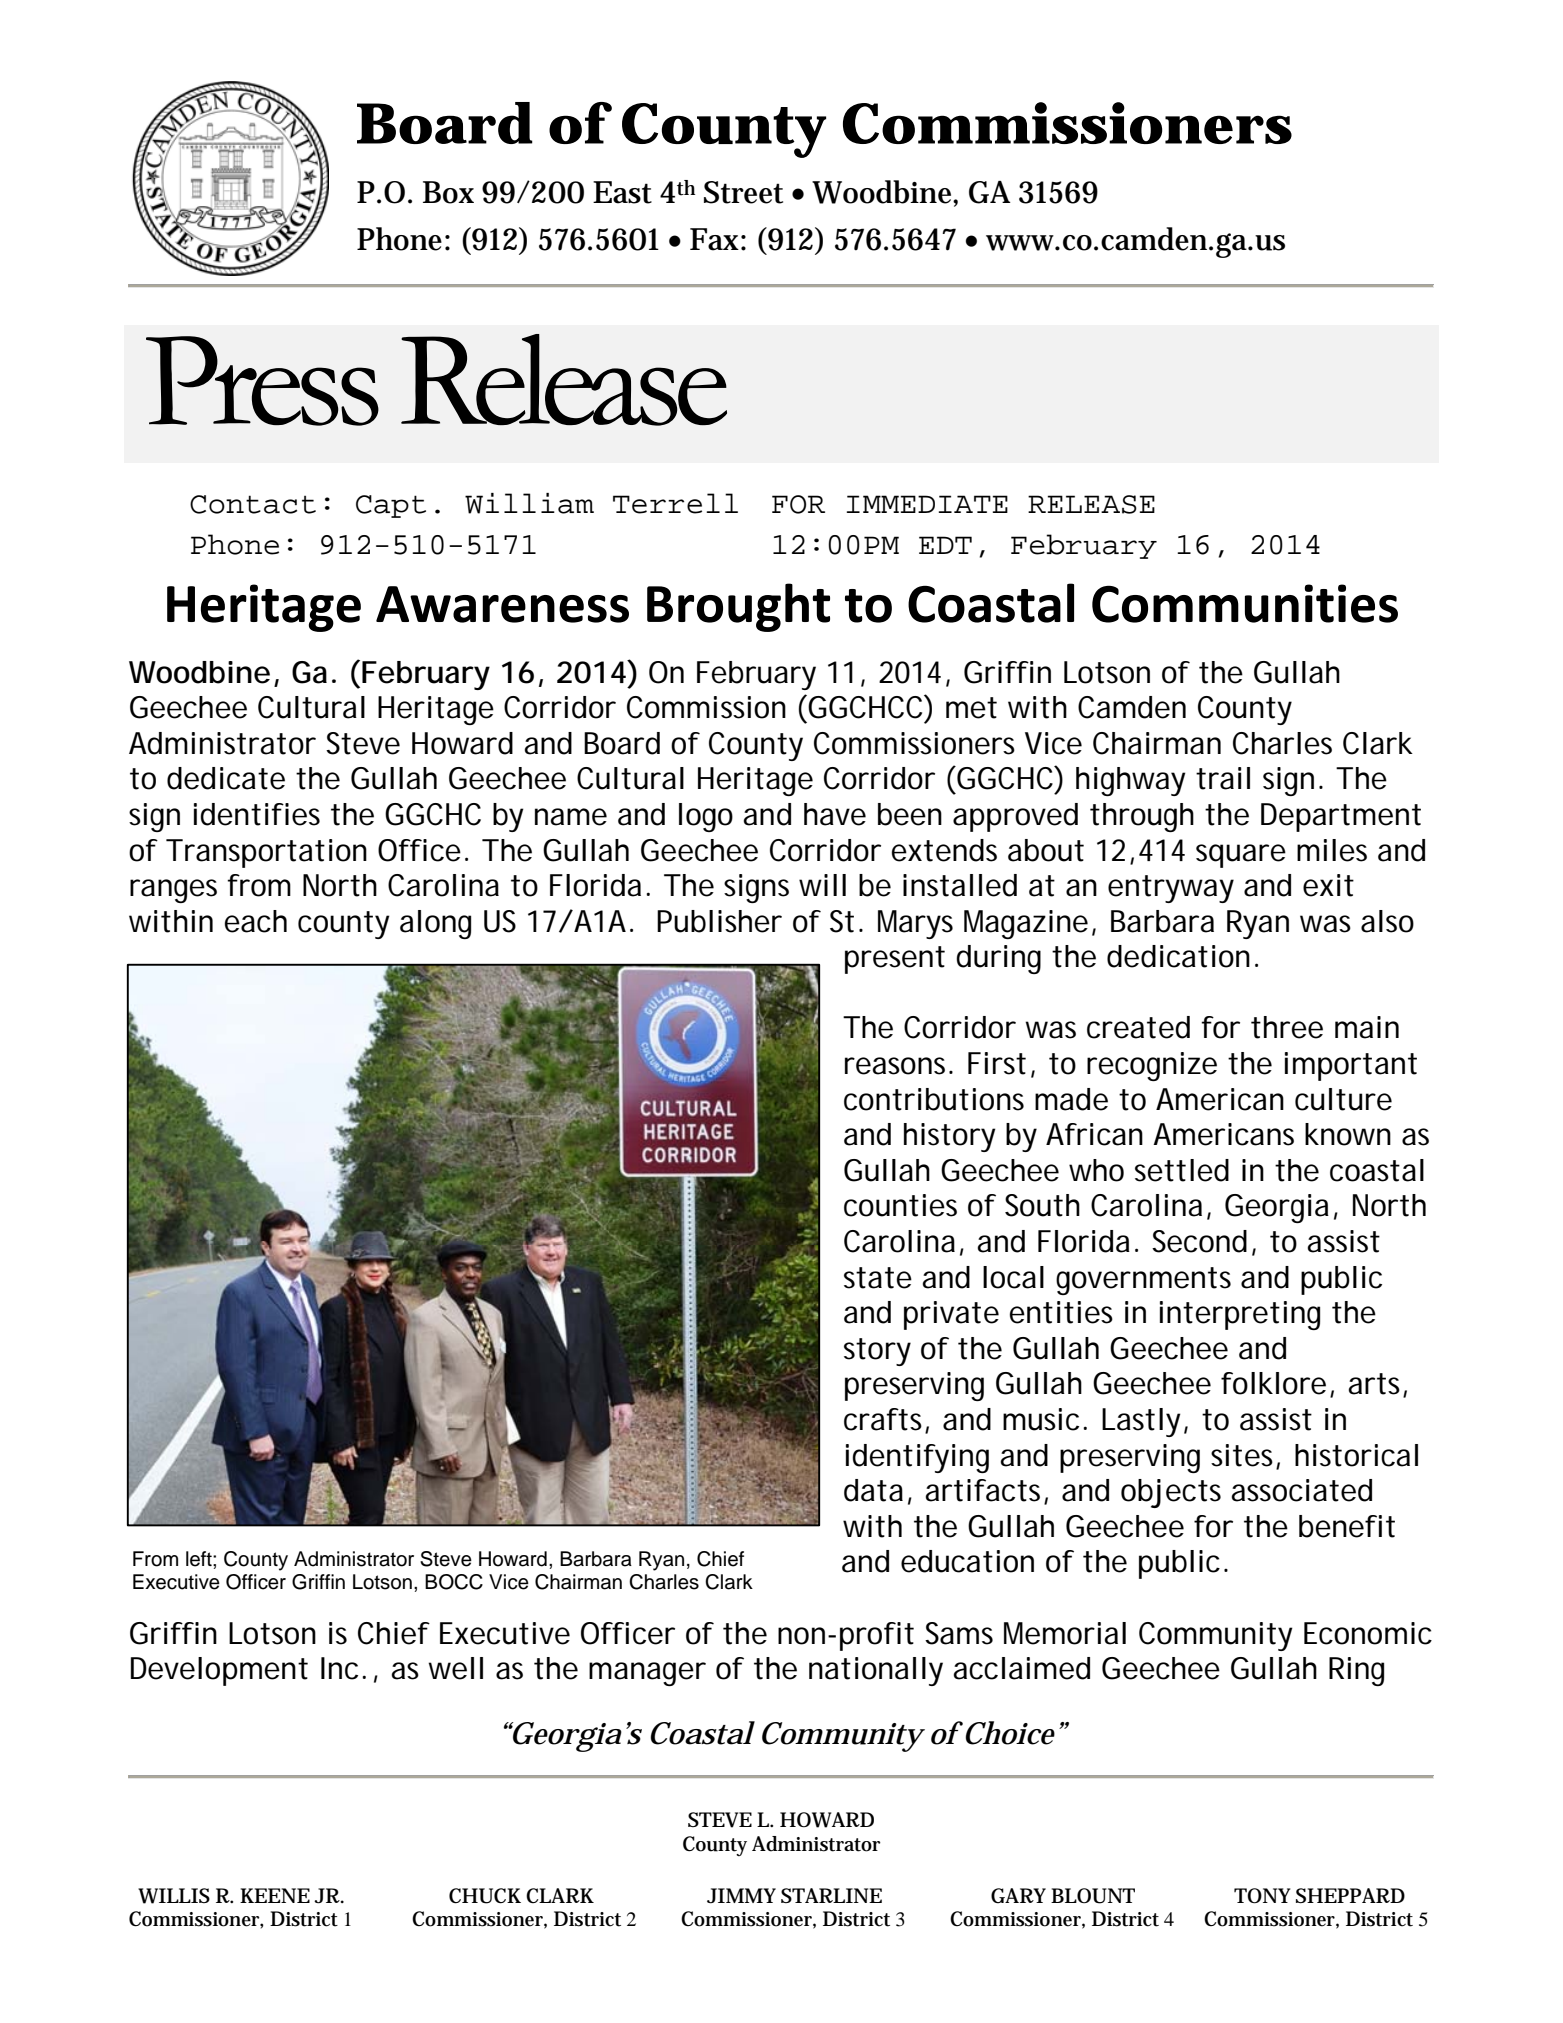  What do you see at coordinates (927, 504) in the document?
I see `IMMEDIATE` at bounding box center [927, 504].
